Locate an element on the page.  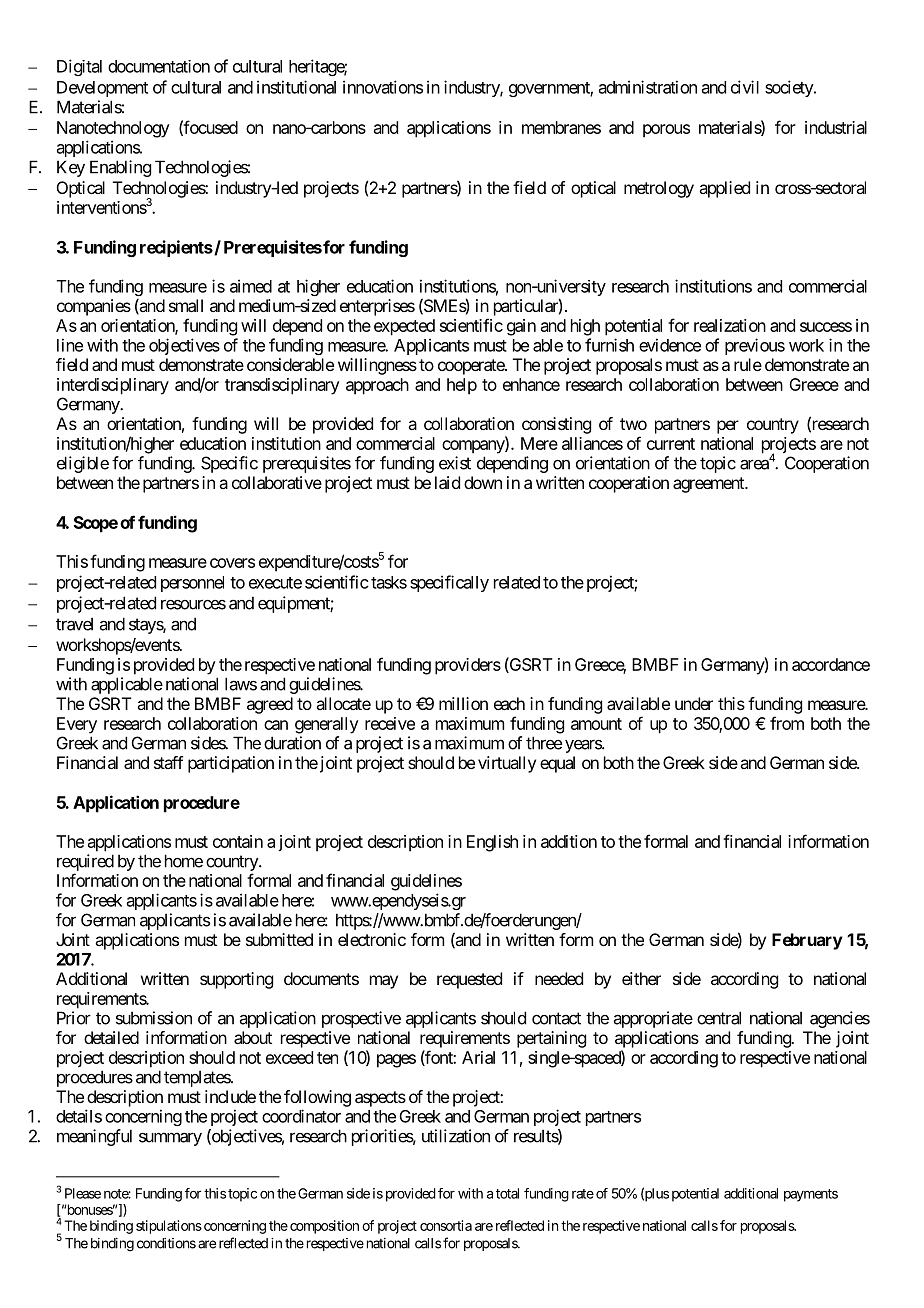
exist is located at coordinates (455, 463).
